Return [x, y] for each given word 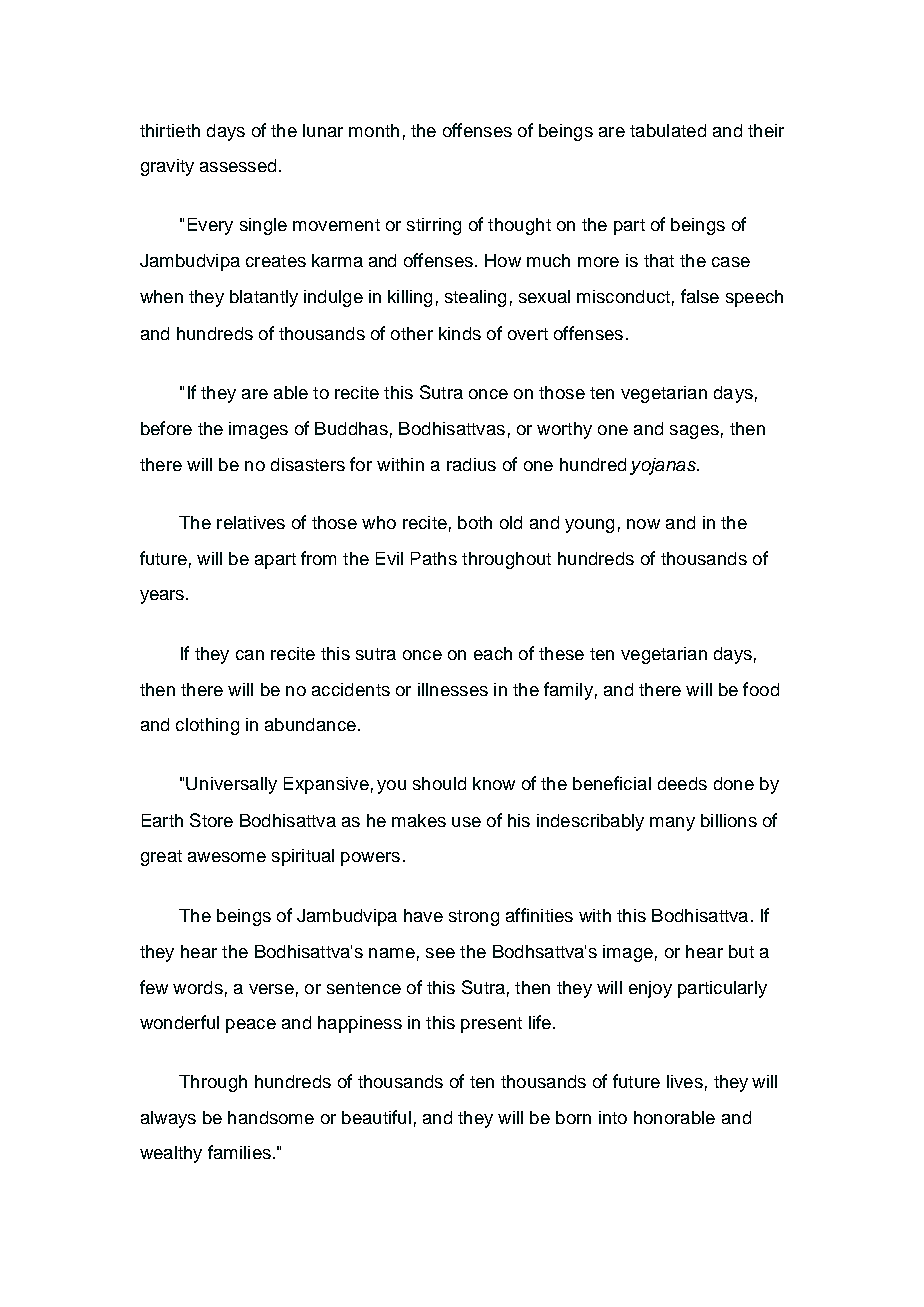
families [239, 1152]
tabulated [668, 130]
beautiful [376, 1117]
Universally [231, 785]
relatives [251, 522]
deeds [682, 783]
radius [471, 464]
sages [694, 432]
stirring [434, 226]
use [466, 822]
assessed [238, 165]
